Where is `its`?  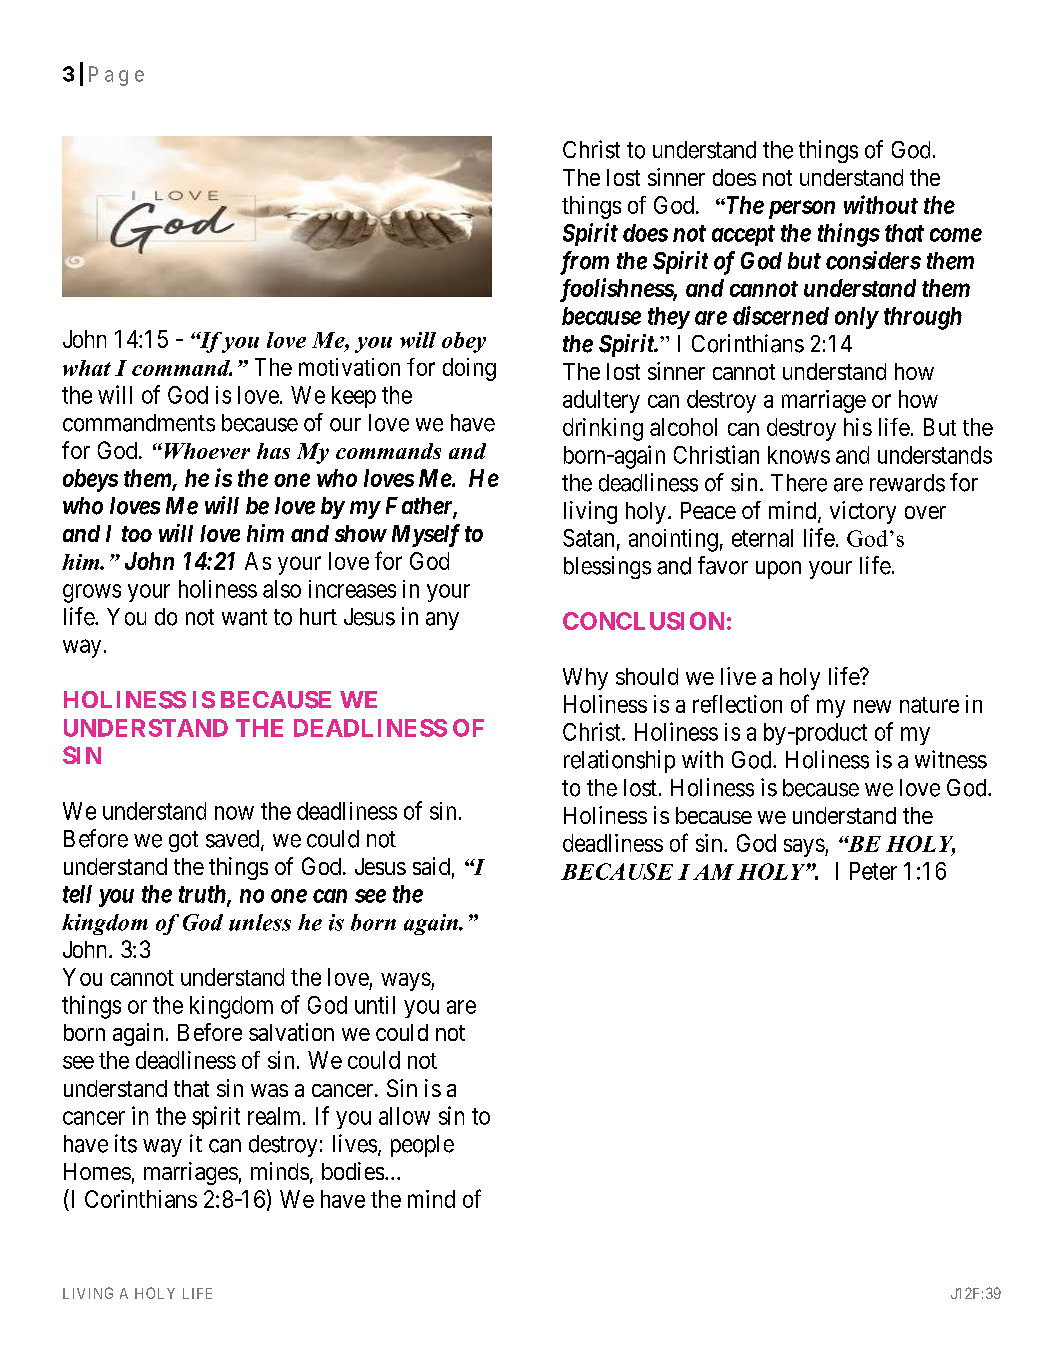
its is located at coordinates (126, 1143).
